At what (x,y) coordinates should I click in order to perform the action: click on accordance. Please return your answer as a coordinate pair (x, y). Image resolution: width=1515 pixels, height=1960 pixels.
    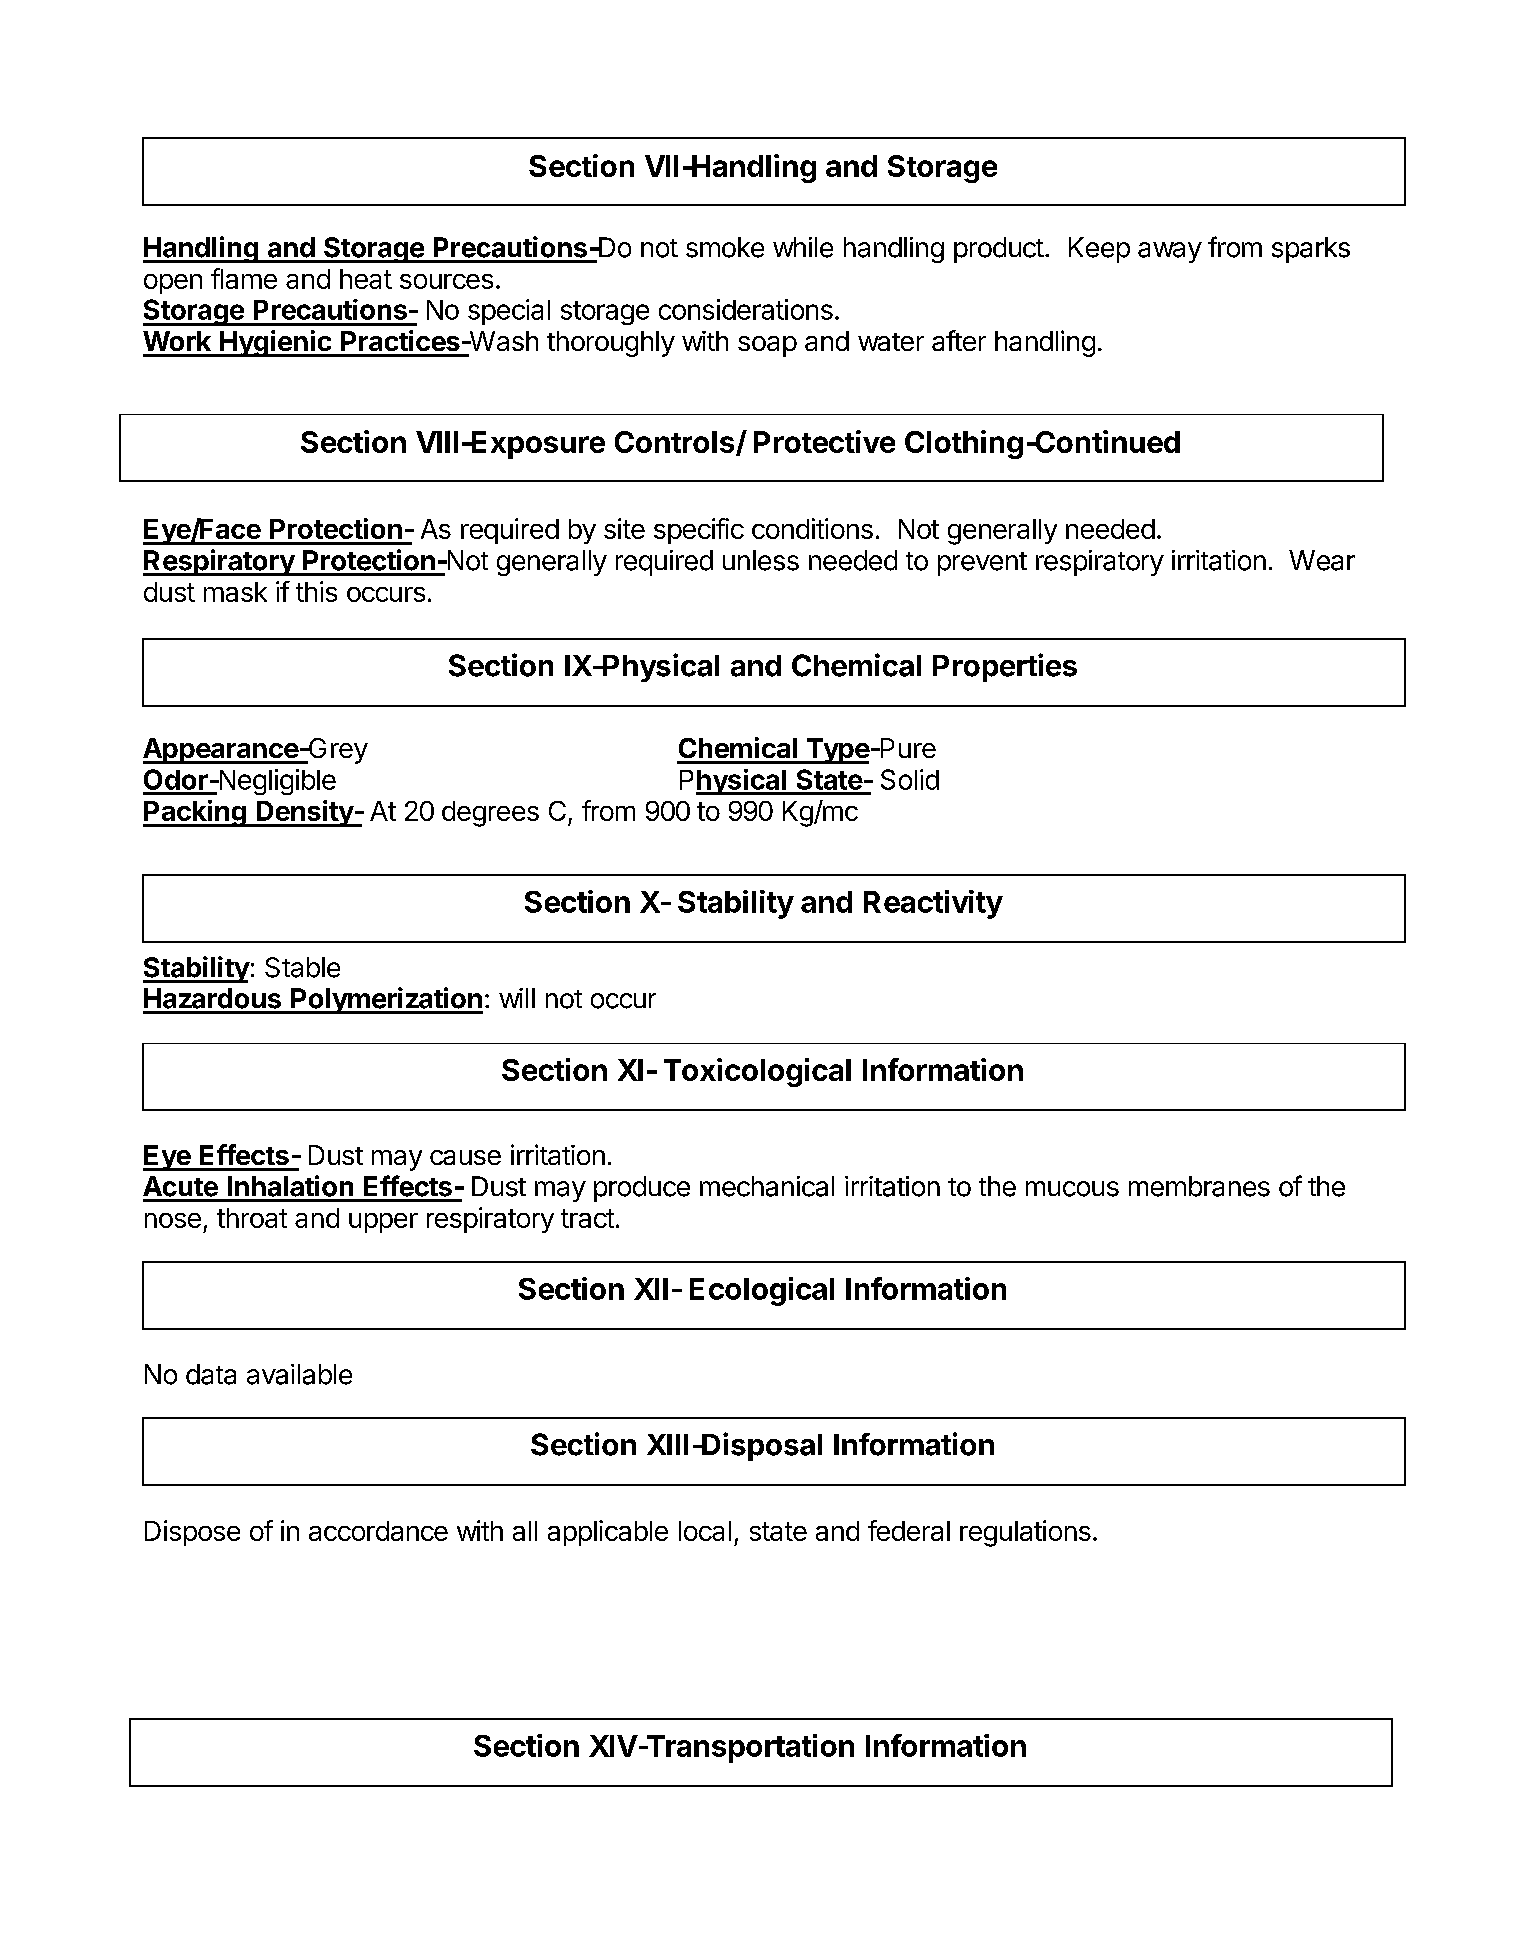
    Looking at the image, I should click on (378, 1531).
